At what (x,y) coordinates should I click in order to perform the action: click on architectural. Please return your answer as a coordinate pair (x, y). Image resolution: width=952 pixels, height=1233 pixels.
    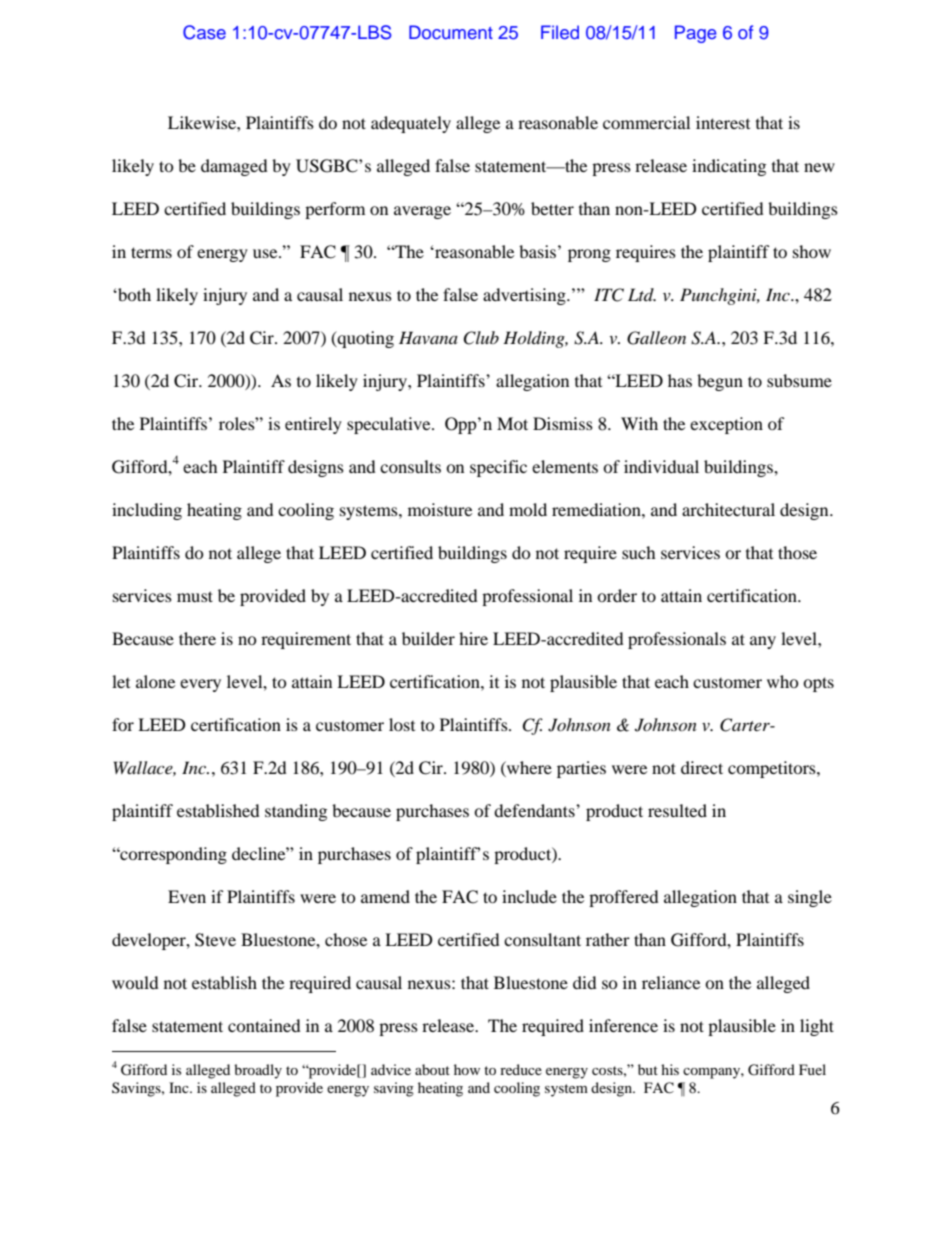
    Looking at the image, I should click on (728, 509).
